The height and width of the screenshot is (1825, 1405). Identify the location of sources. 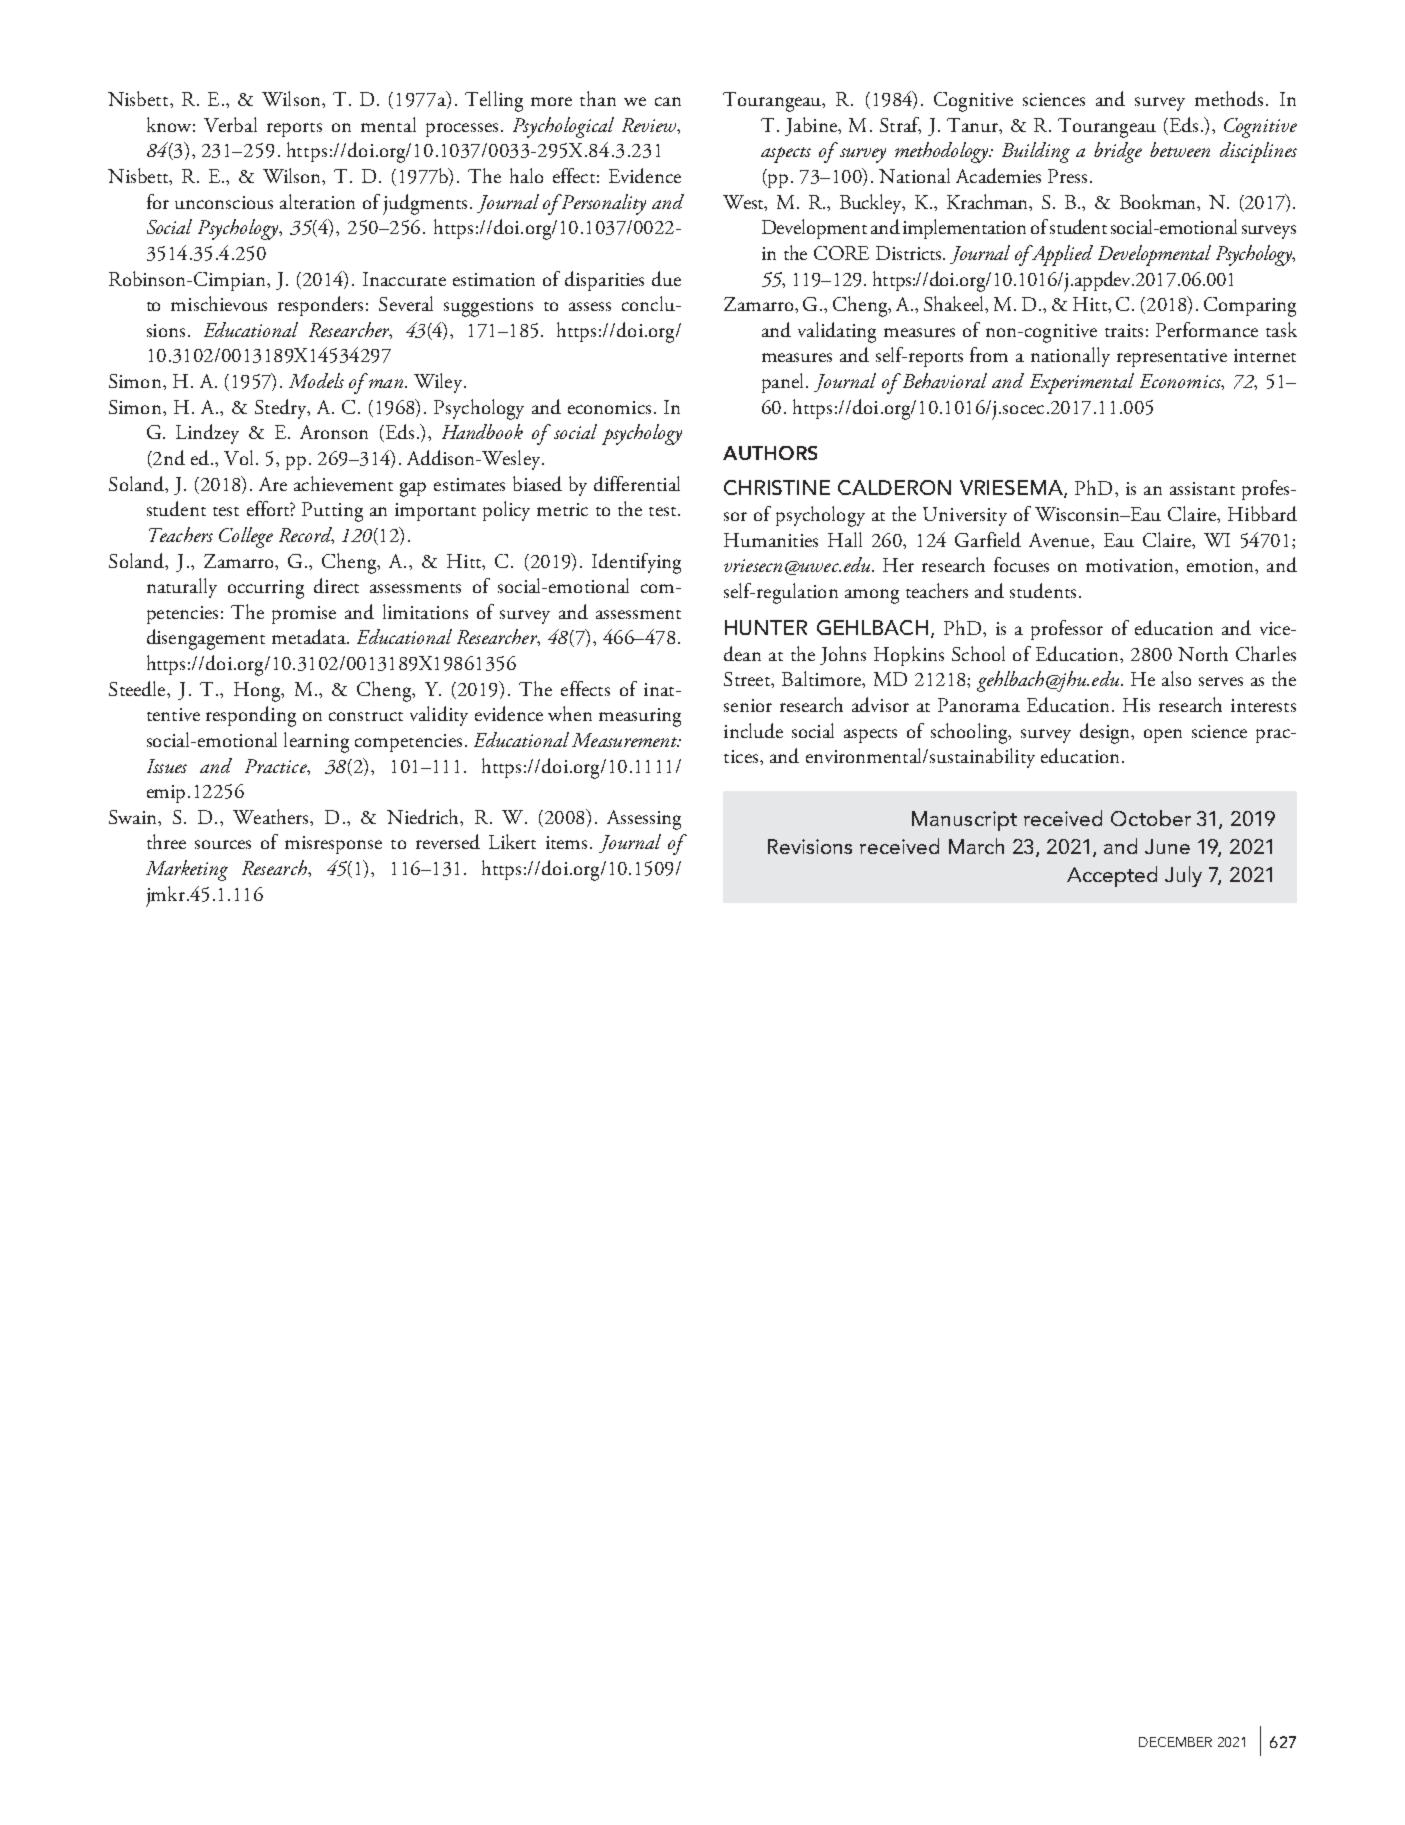
(223, 844).
